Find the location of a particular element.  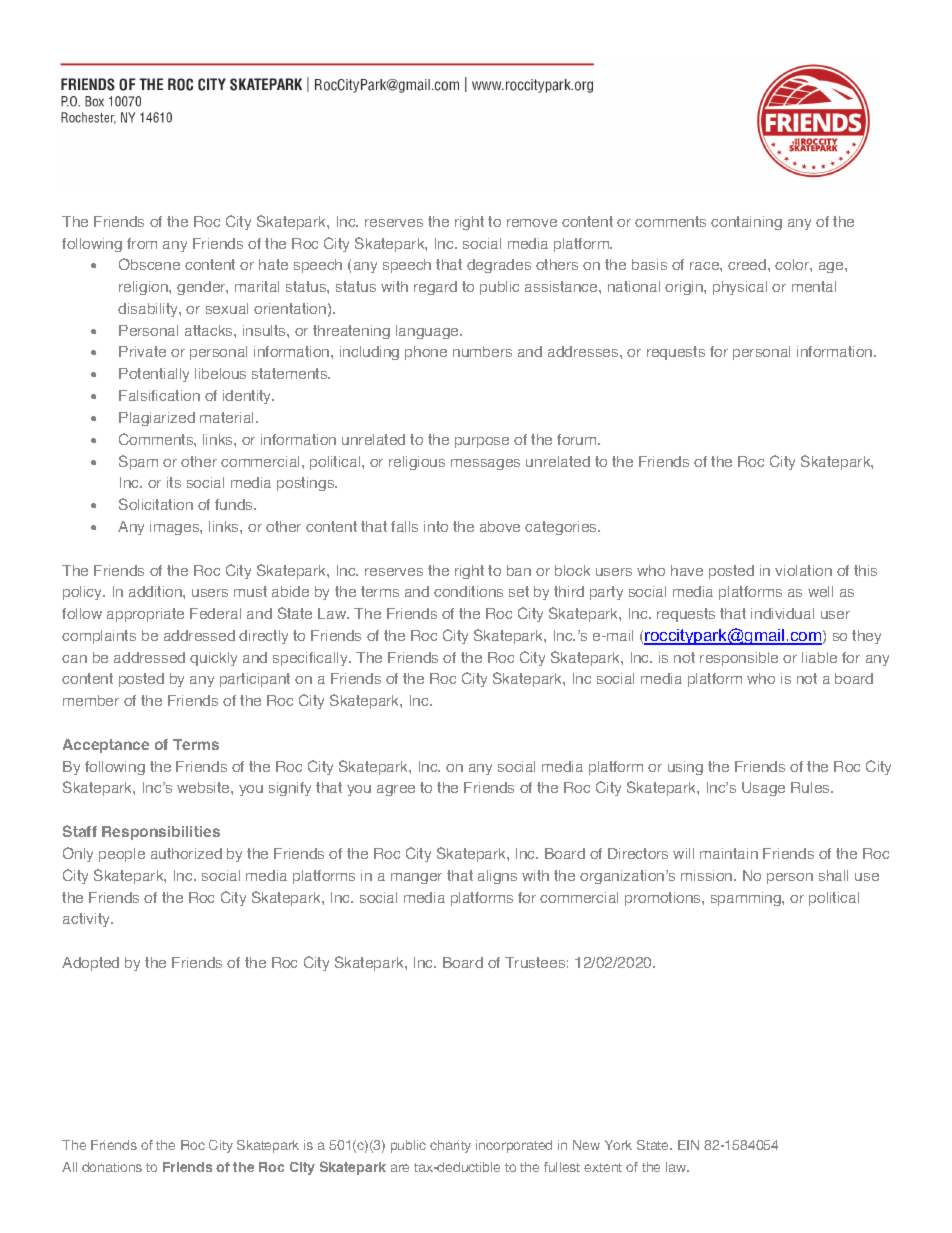

charity is located at coordinates (450, 1146).
